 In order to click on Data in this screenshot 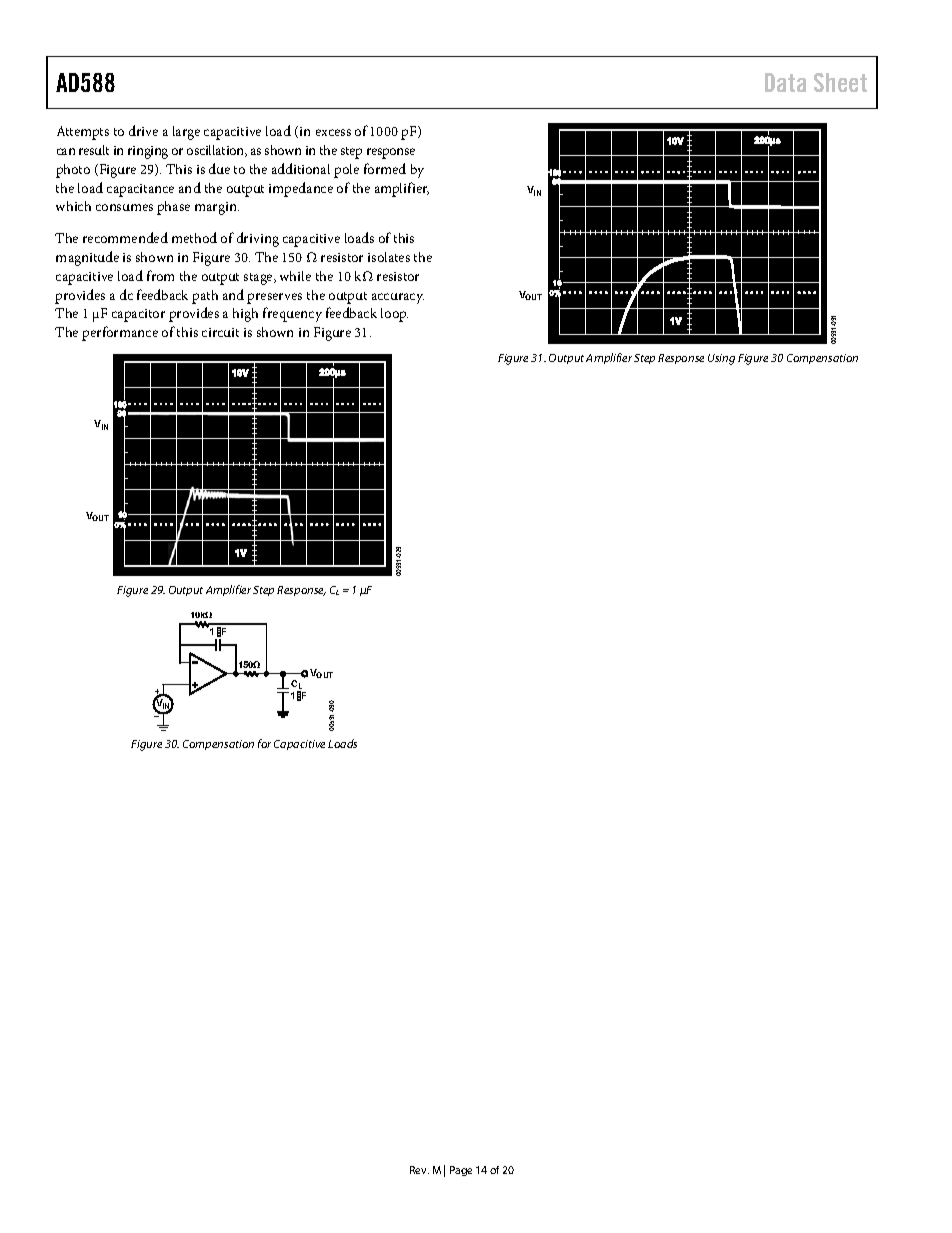, I will do `click(785, 82)`.
